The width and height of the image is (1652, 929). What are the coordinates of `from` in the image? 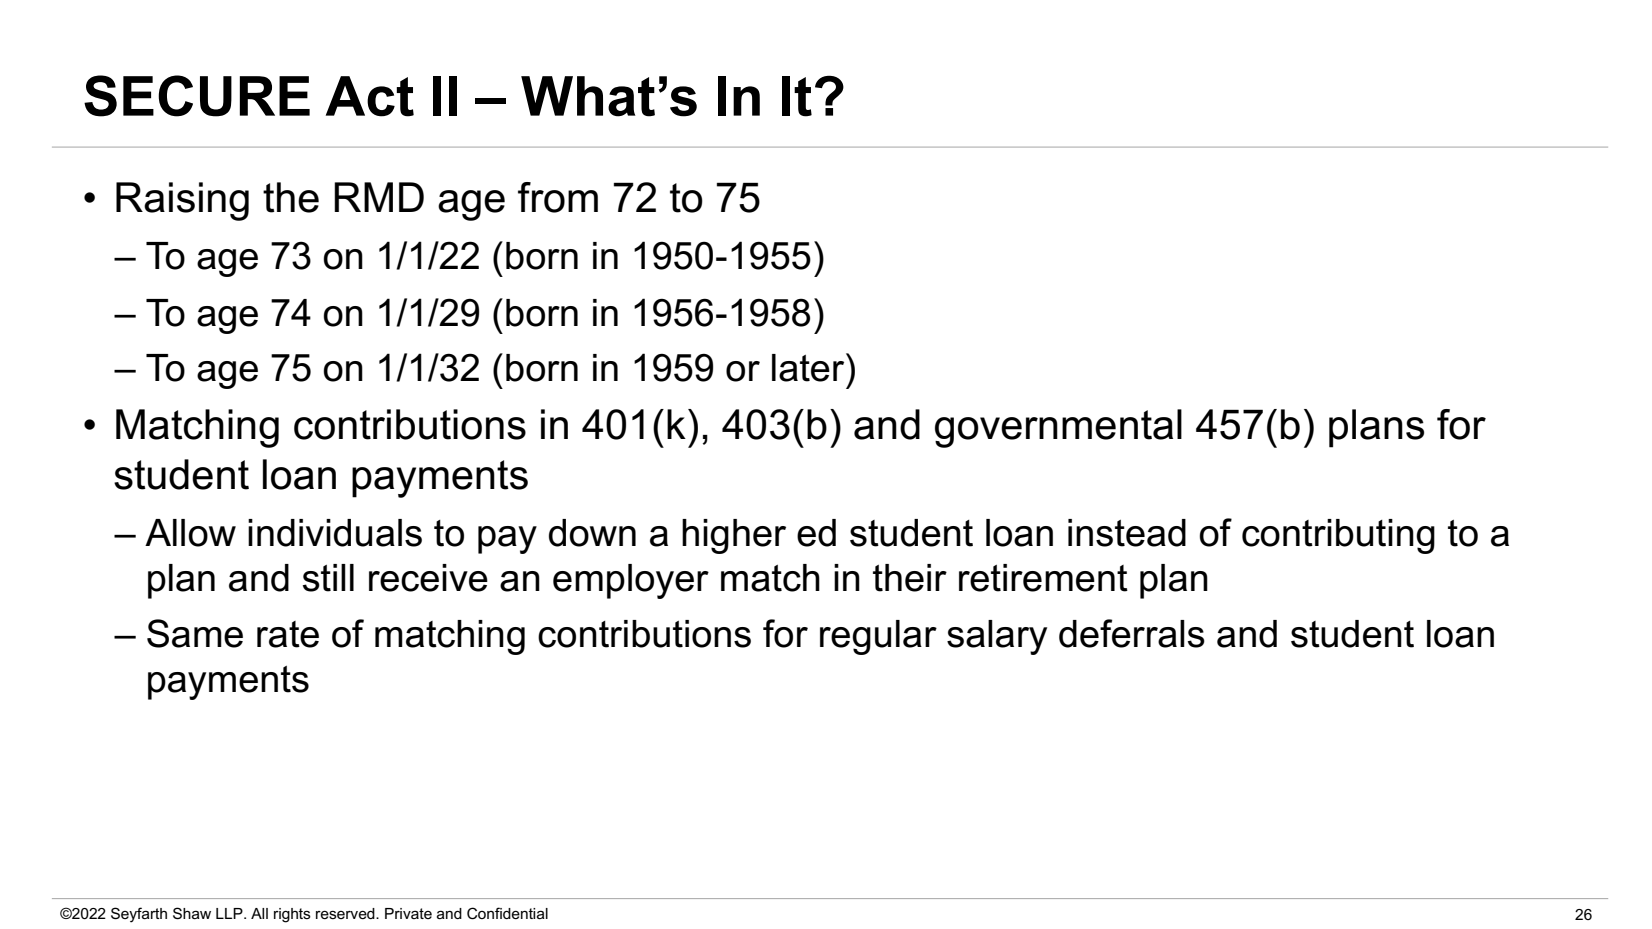 It's located at (558, 197).
